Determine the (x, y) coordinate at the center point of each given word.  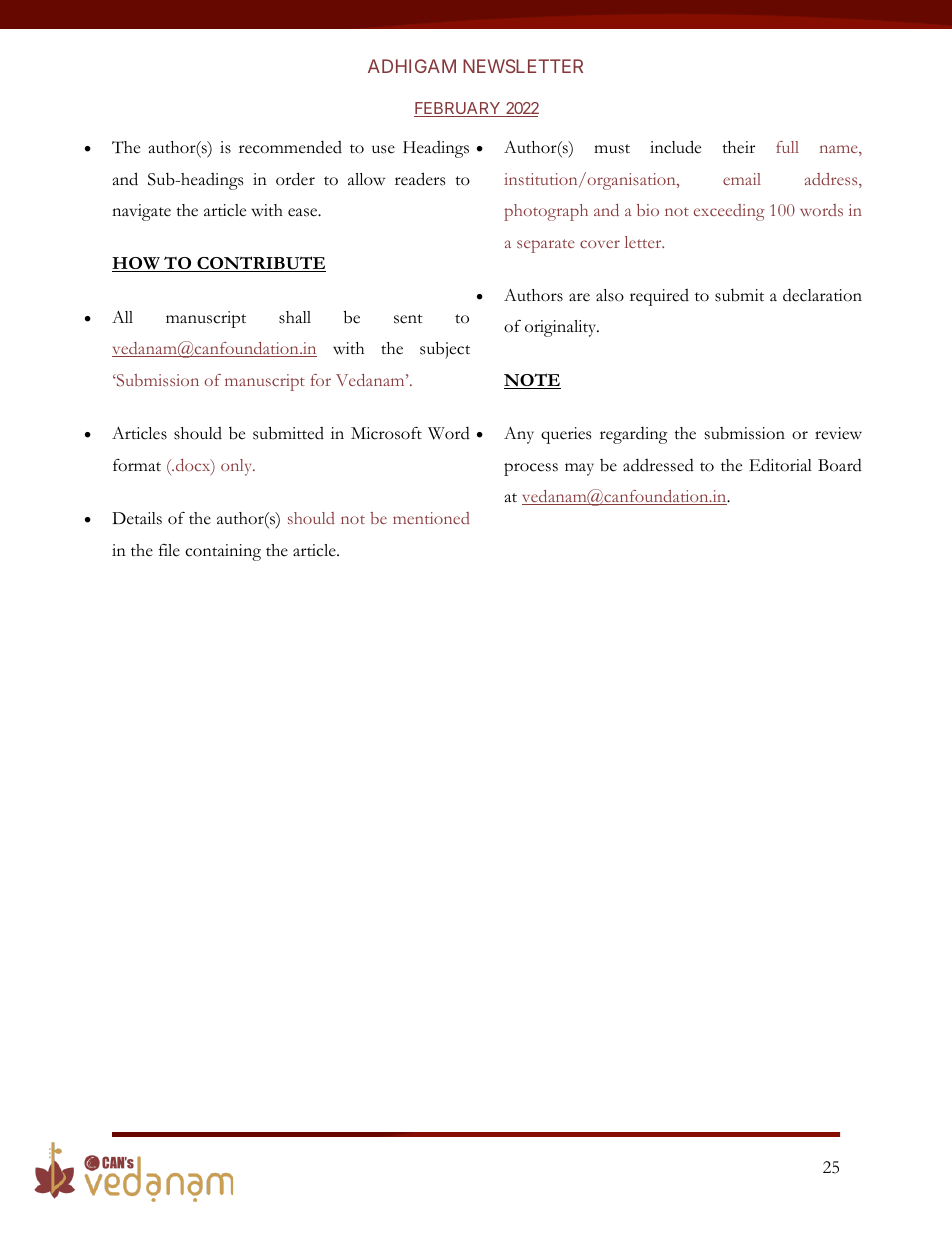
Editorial (780, 465)
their (738, 147)
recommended (290, 147)
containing (223, 552)
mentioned (431, 518)
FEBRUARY (458, 109)
